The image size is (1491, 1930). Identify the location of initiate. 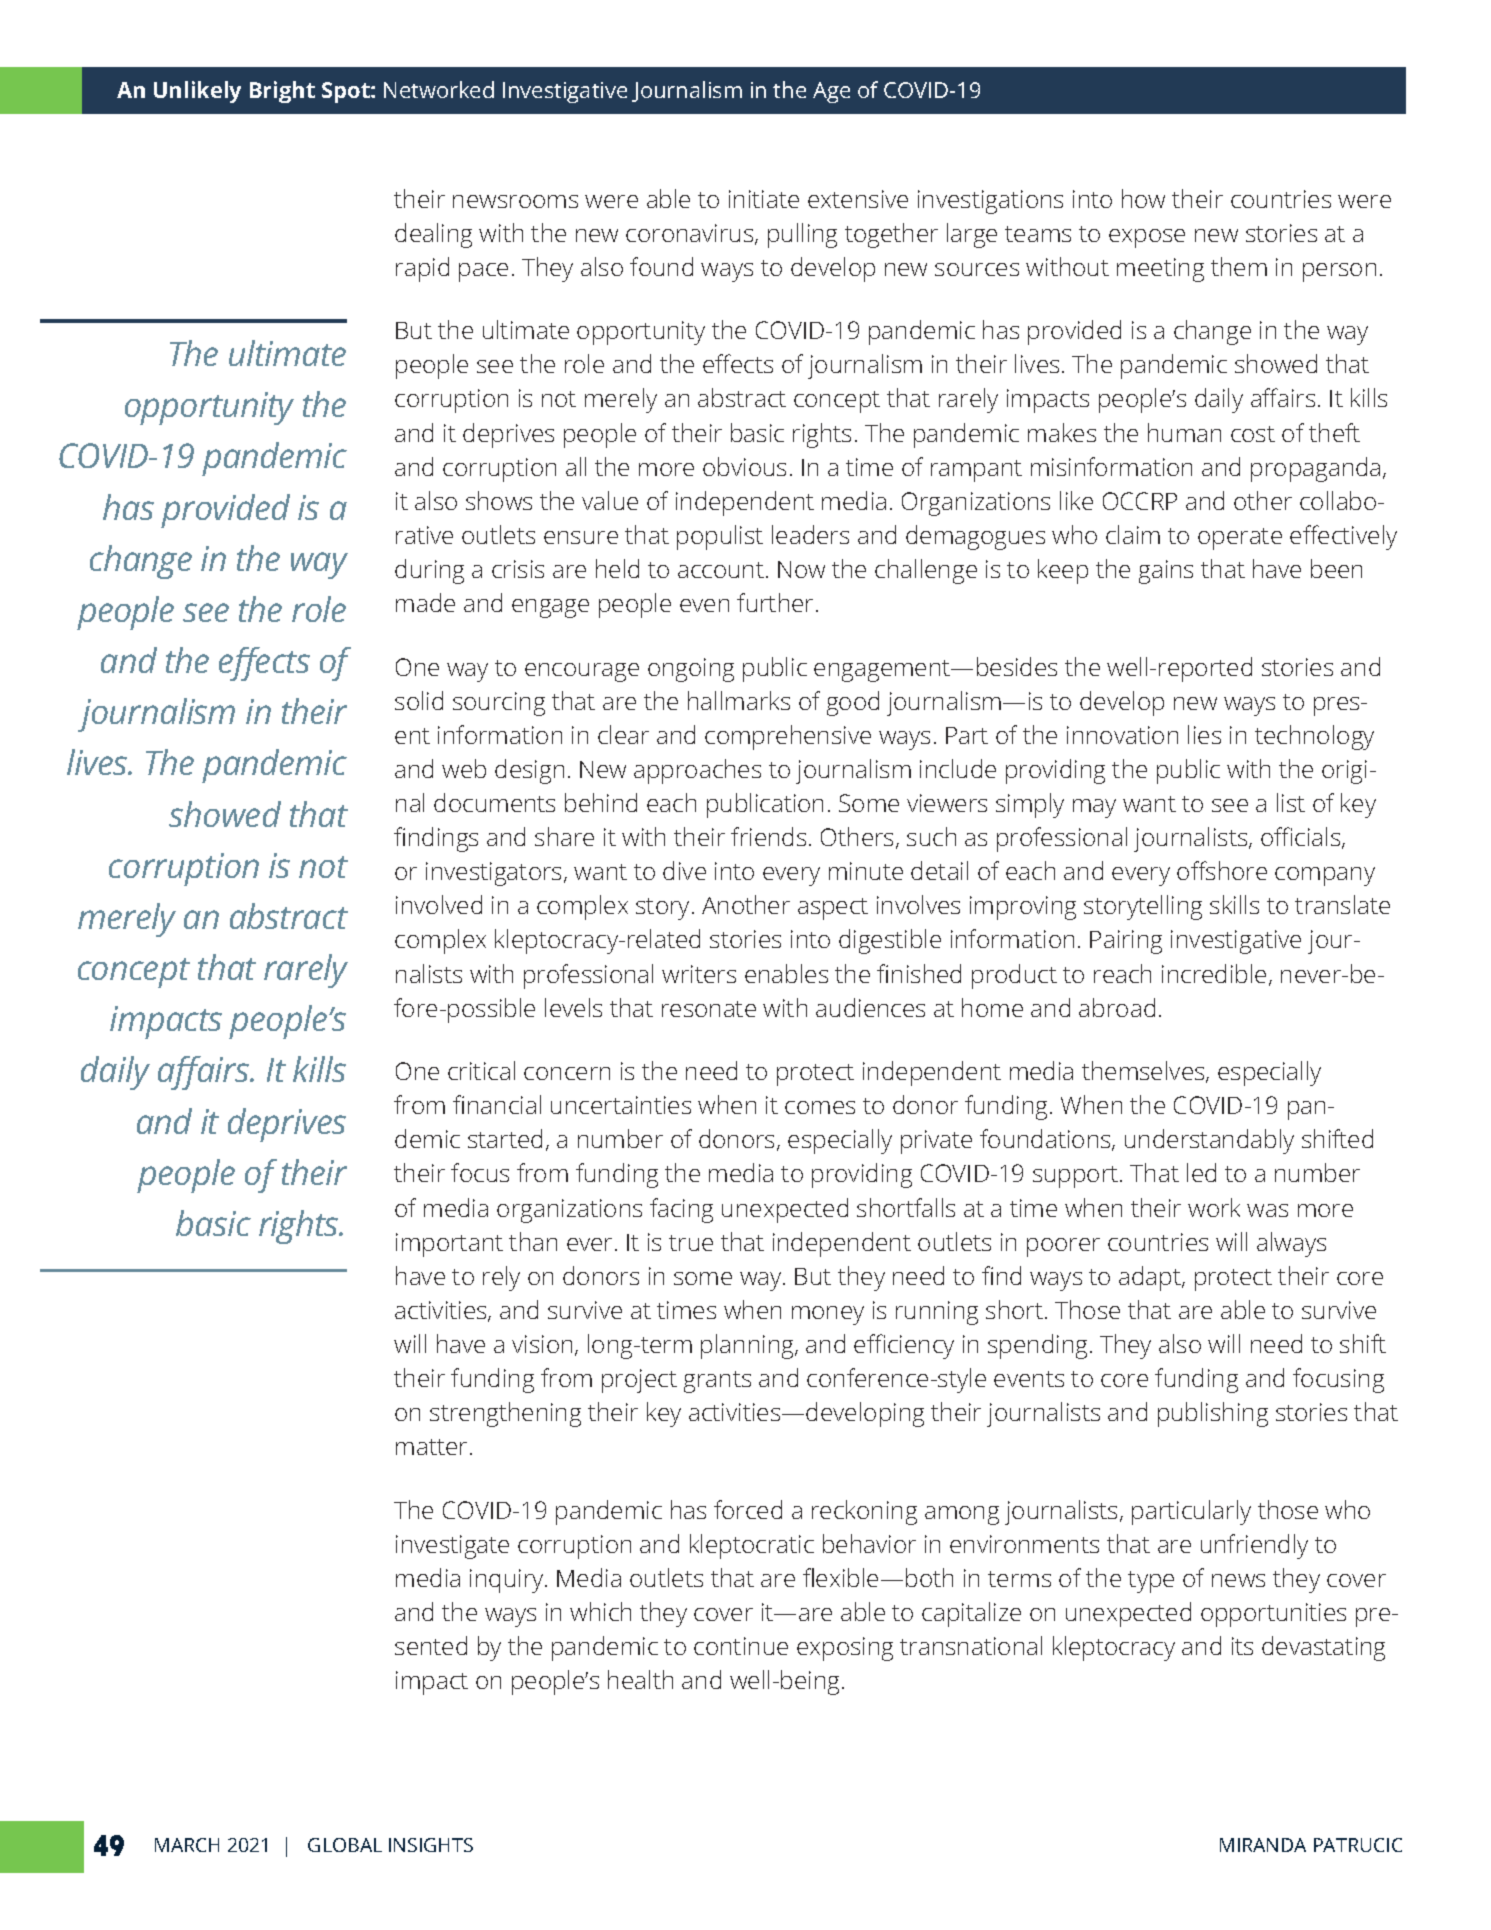
(764, 199).
